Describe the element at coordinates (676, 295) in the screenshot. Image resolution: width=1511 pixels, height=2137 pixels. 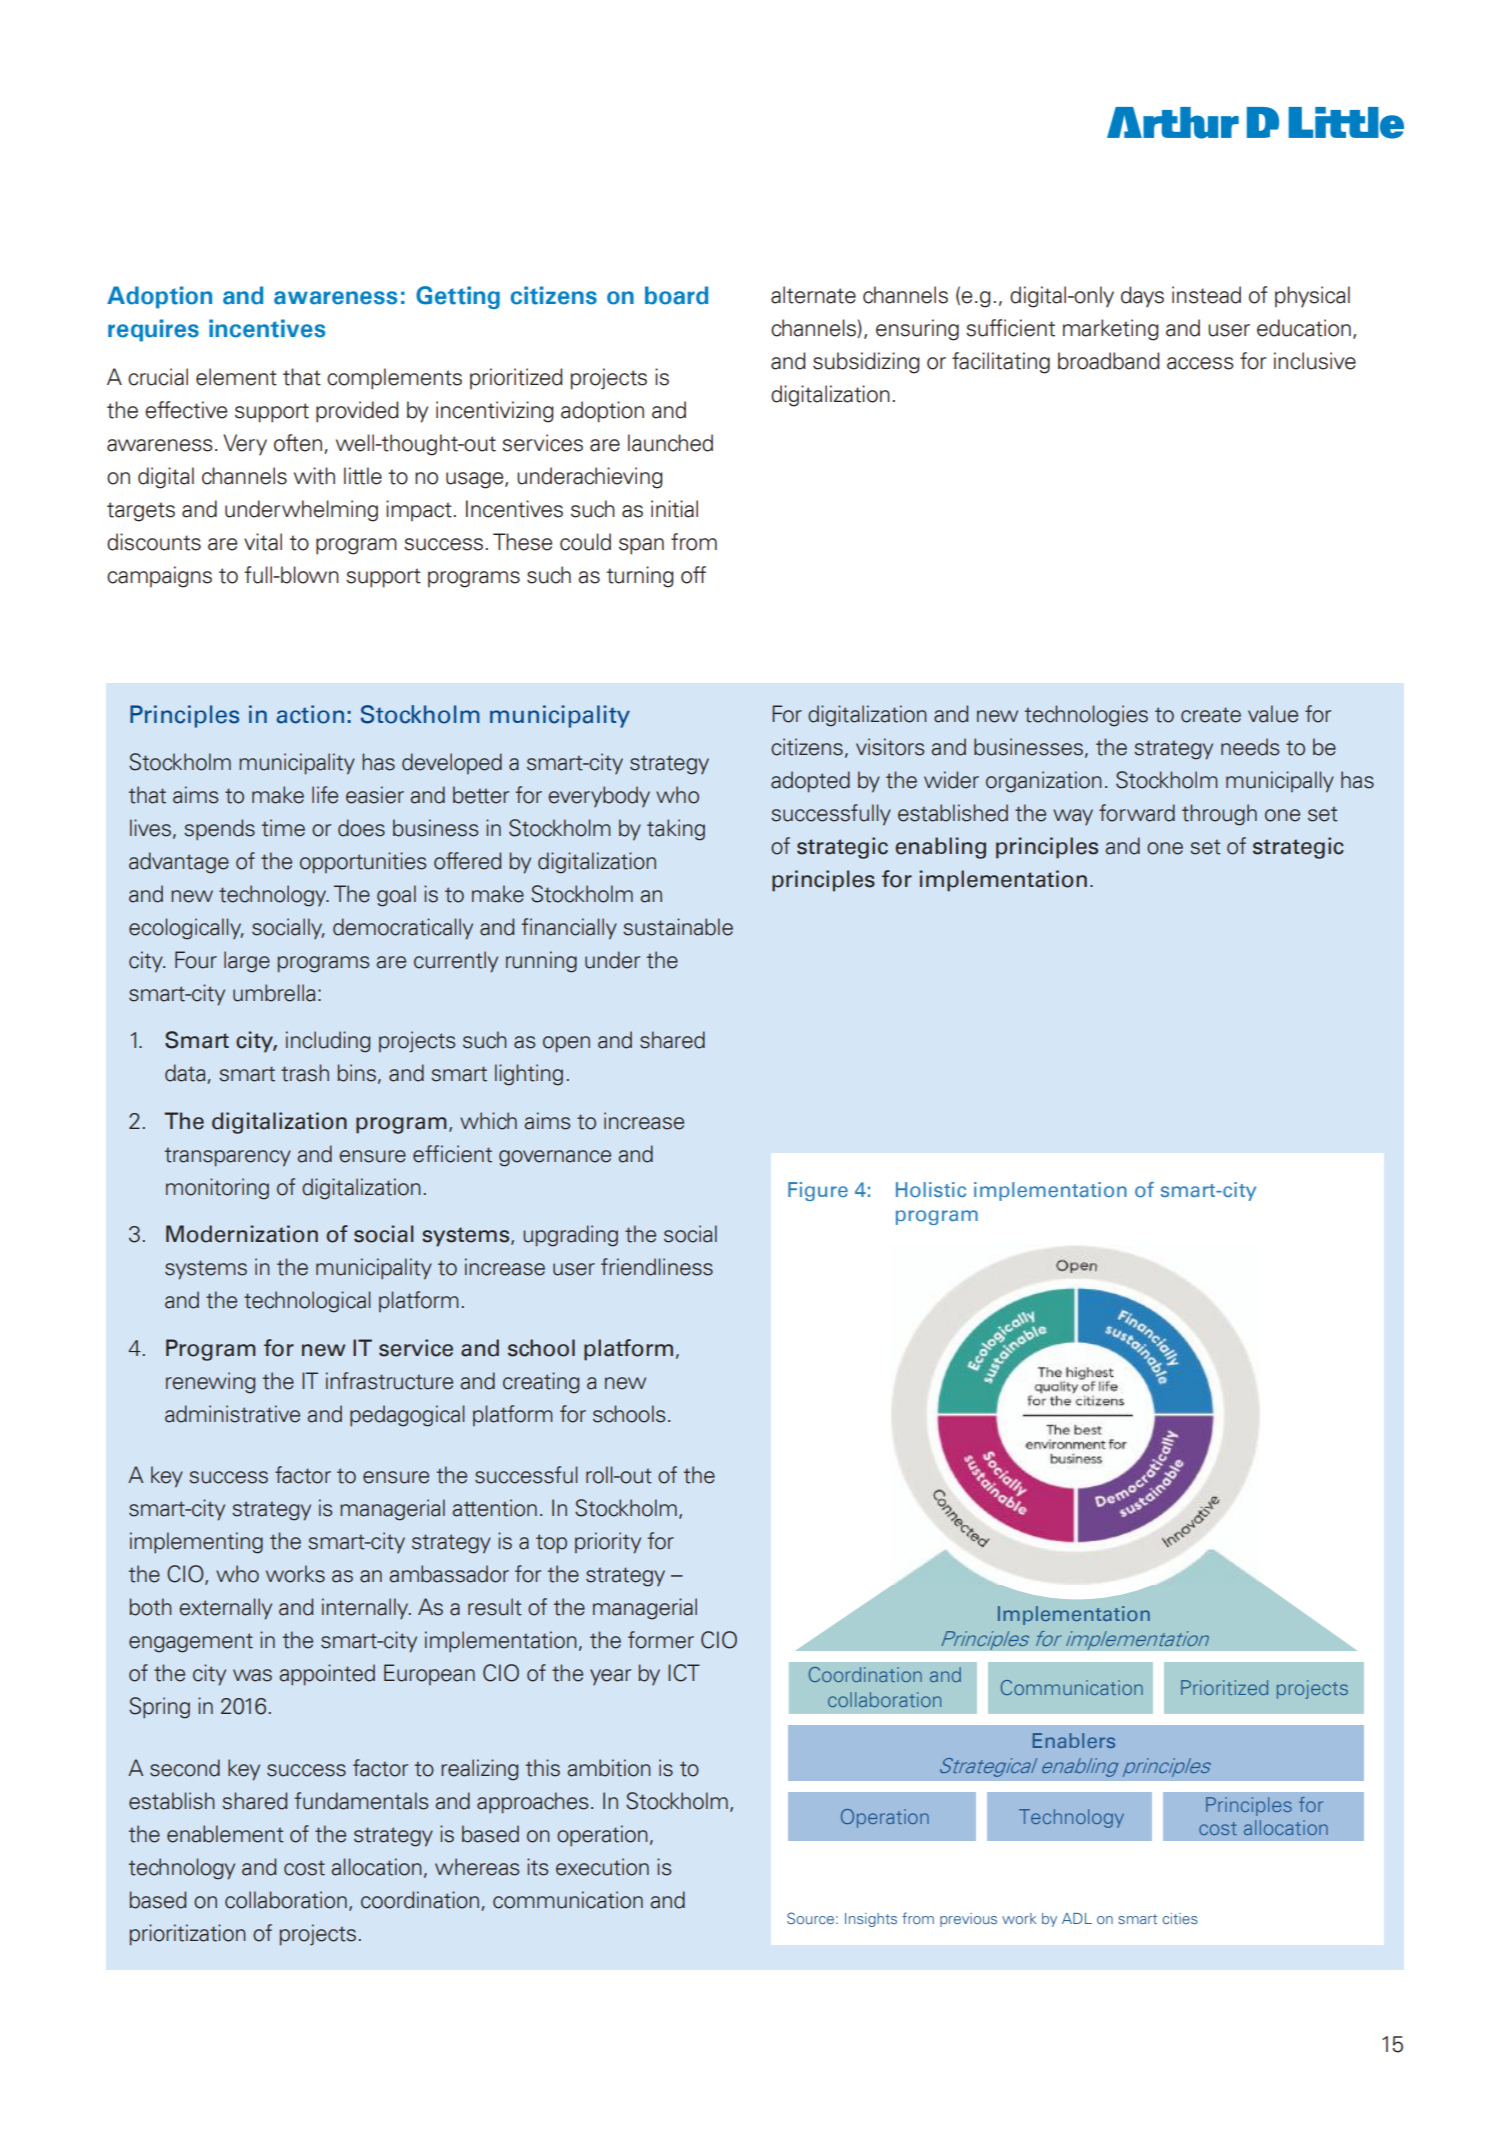
I see `board` at that location.
